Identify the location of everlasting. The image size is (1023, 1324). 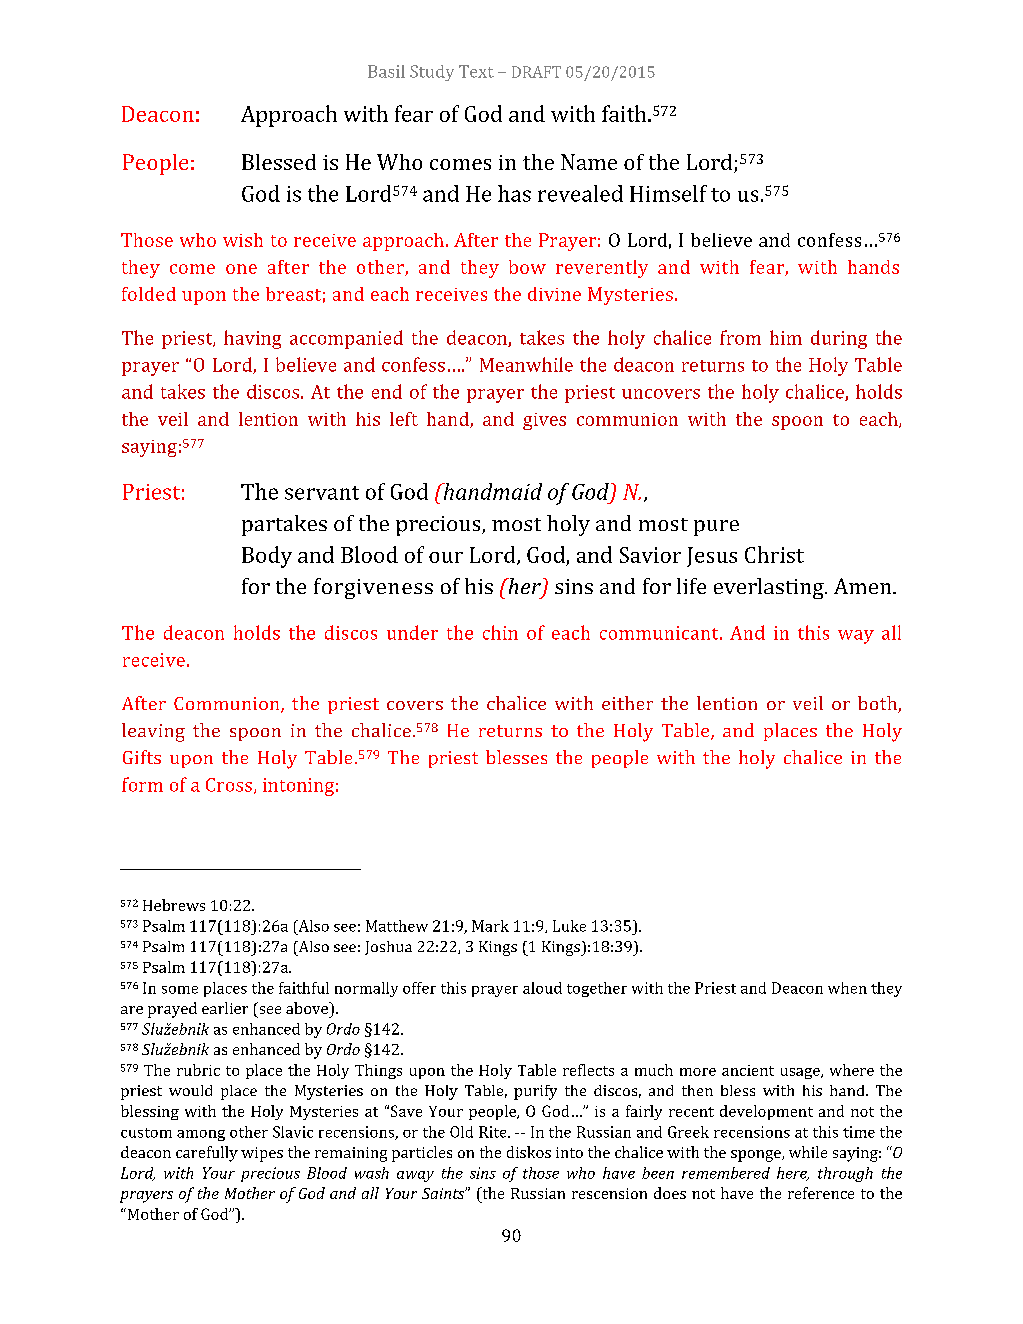
(770, 588).
